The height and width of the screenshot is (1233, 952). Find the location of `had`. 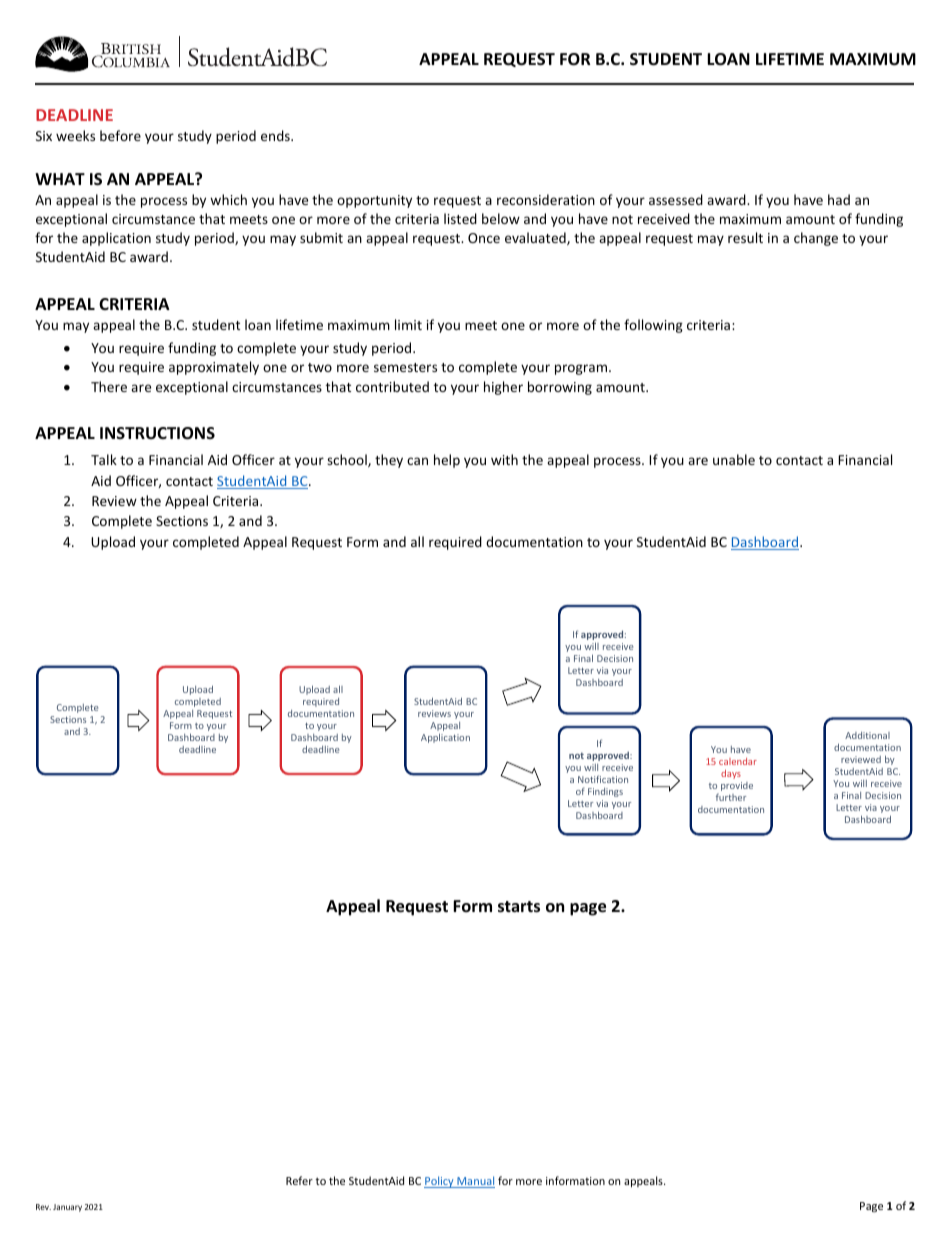

had is located at coordinates (839, 199).
